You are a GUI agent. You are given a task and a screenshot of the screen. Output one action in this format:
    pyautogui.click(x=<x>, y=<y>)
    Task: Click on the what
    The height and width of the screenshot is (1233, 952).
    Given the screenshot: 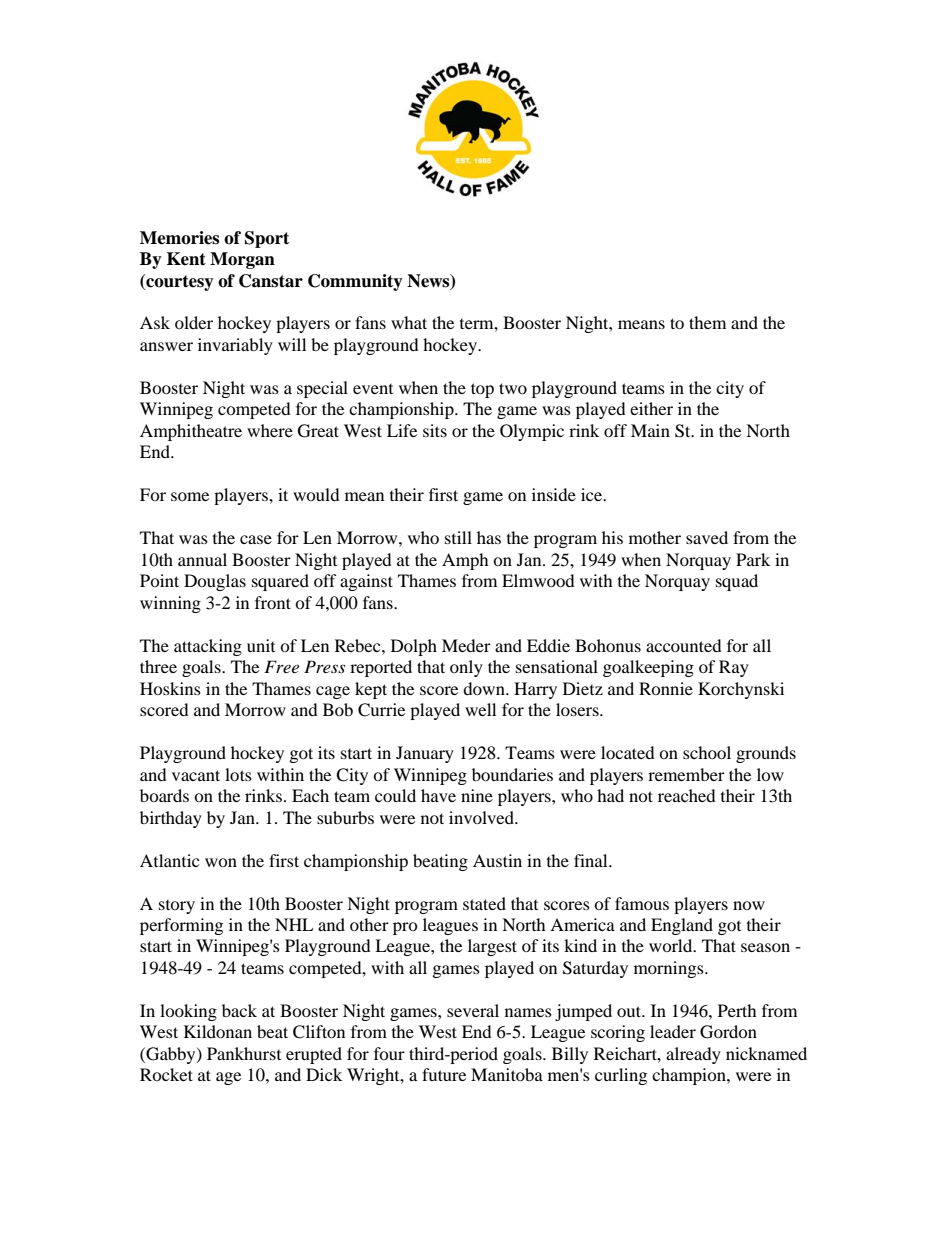 What is the action you would take?
    pyautogui.click(x=409, y=322)
